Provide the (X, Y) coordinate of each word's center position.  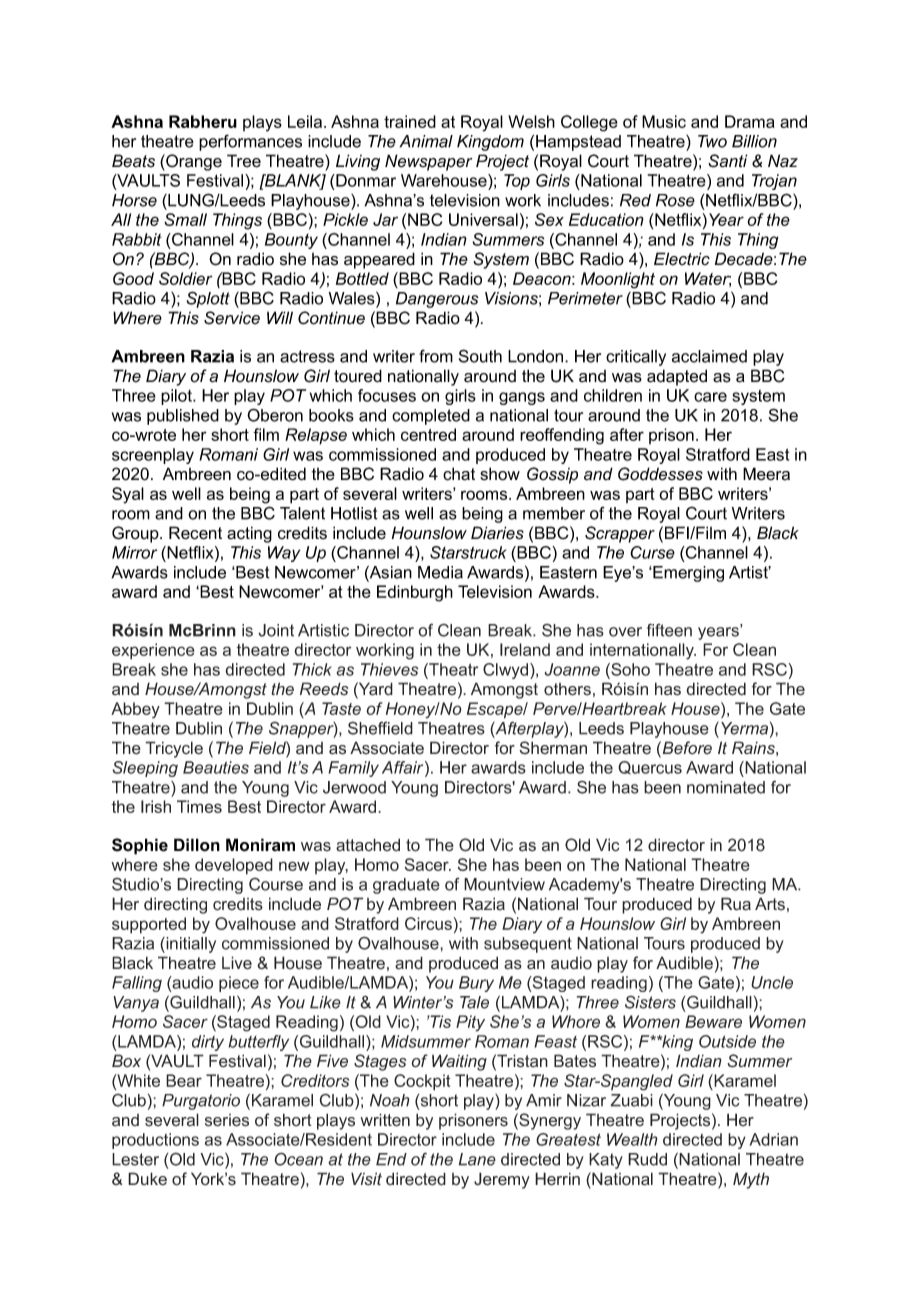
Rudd (647, 1159)
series (227, 1120)
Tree (244, 161)
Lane (477, 1159)
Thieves (389, 669)
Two (712, 141)
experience (153, 651)
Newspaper (428, 162)
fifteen (669, 630)
